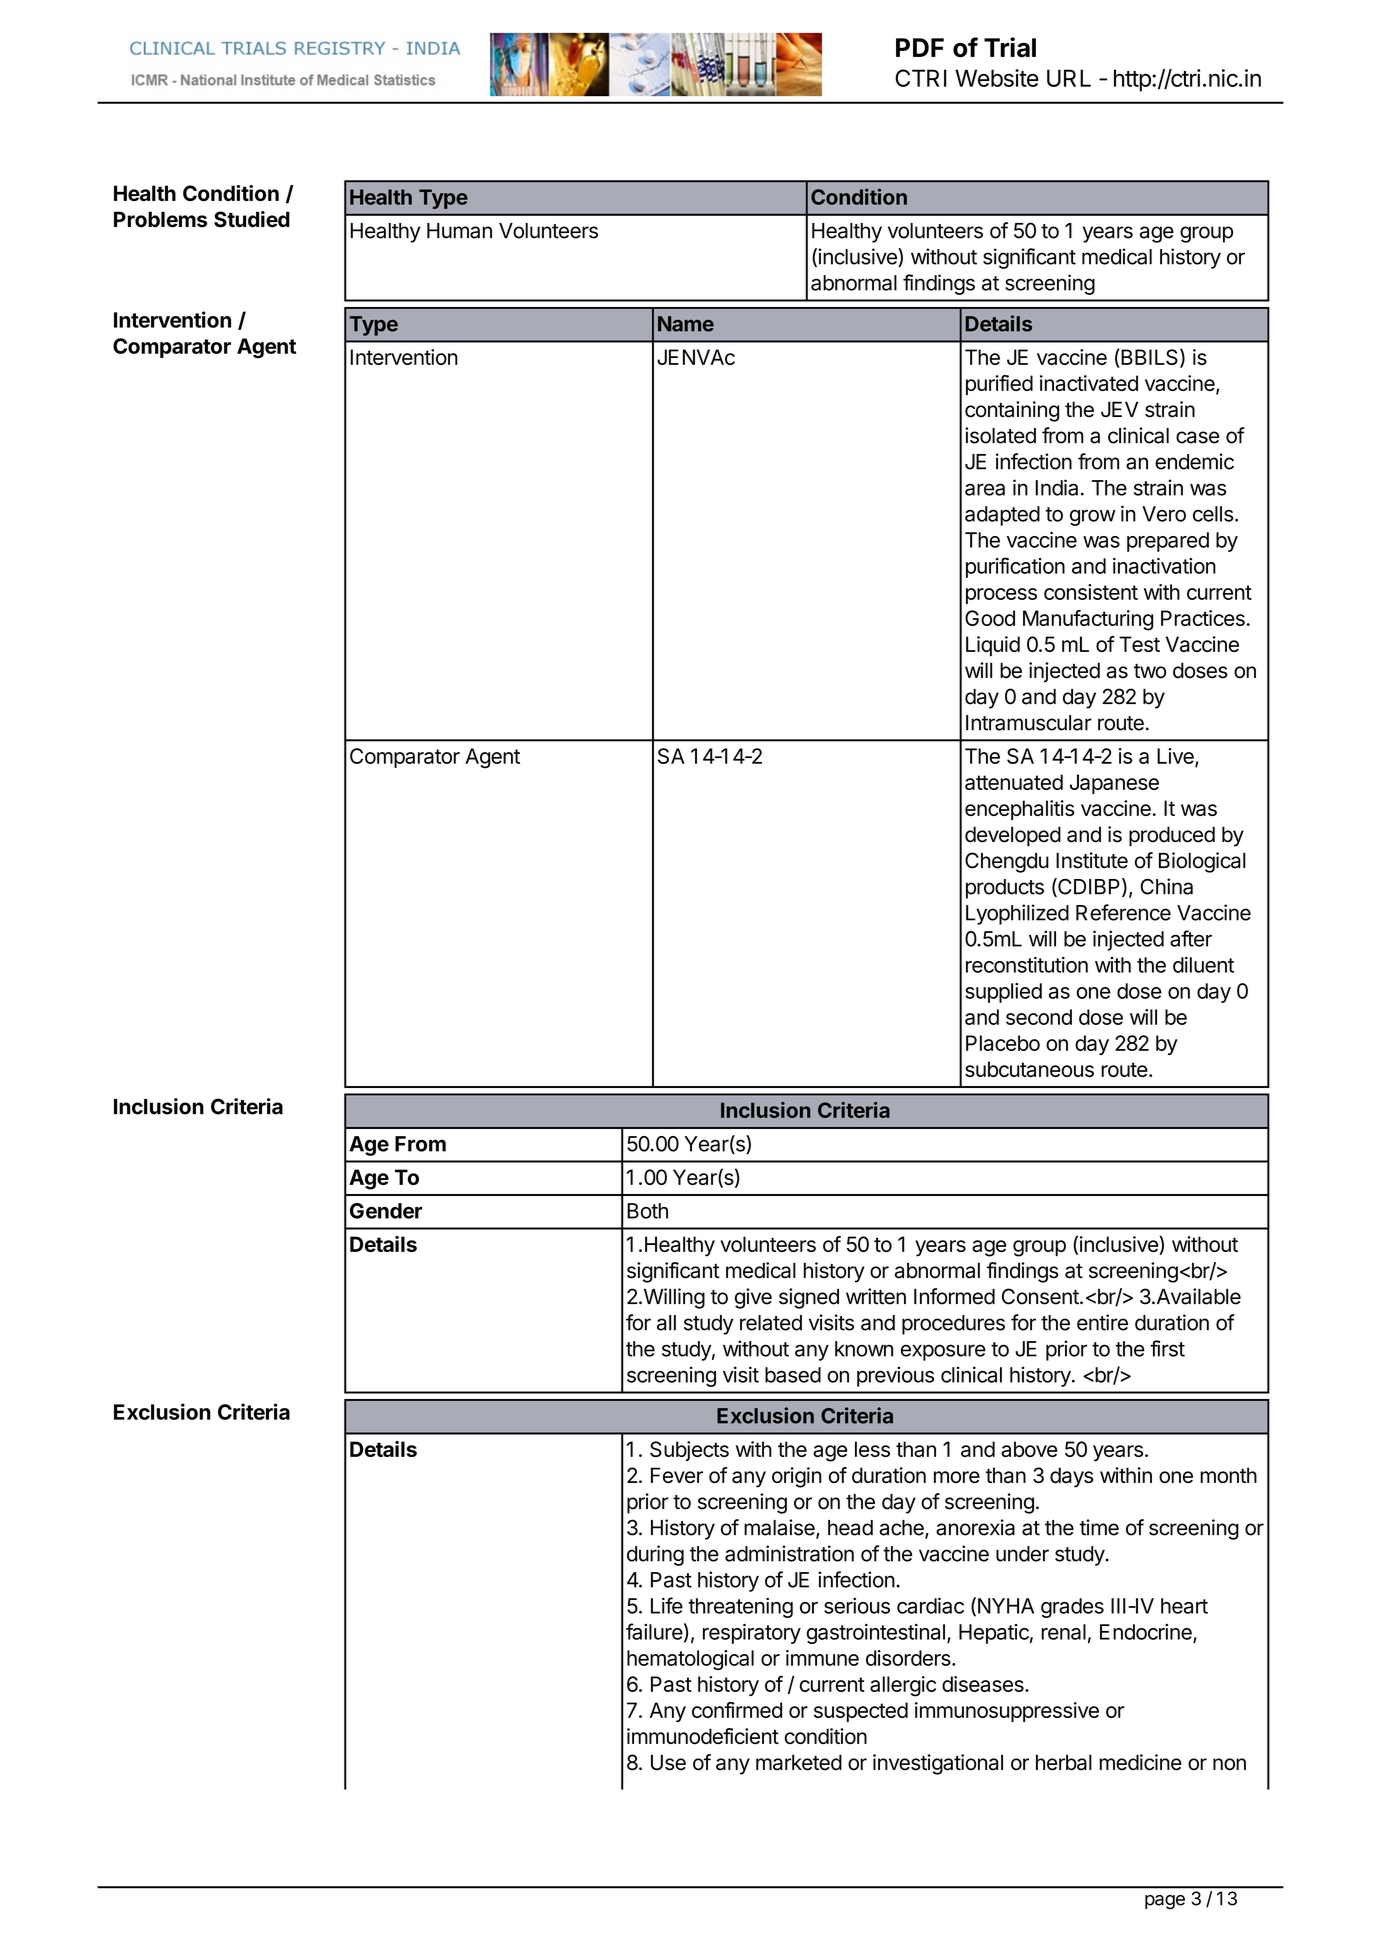 Image resolution: width=1381 pixels, height=1953 pixels. Describe the element at coordinates (1123, 912) in the image. I see `Reference` at that location.
